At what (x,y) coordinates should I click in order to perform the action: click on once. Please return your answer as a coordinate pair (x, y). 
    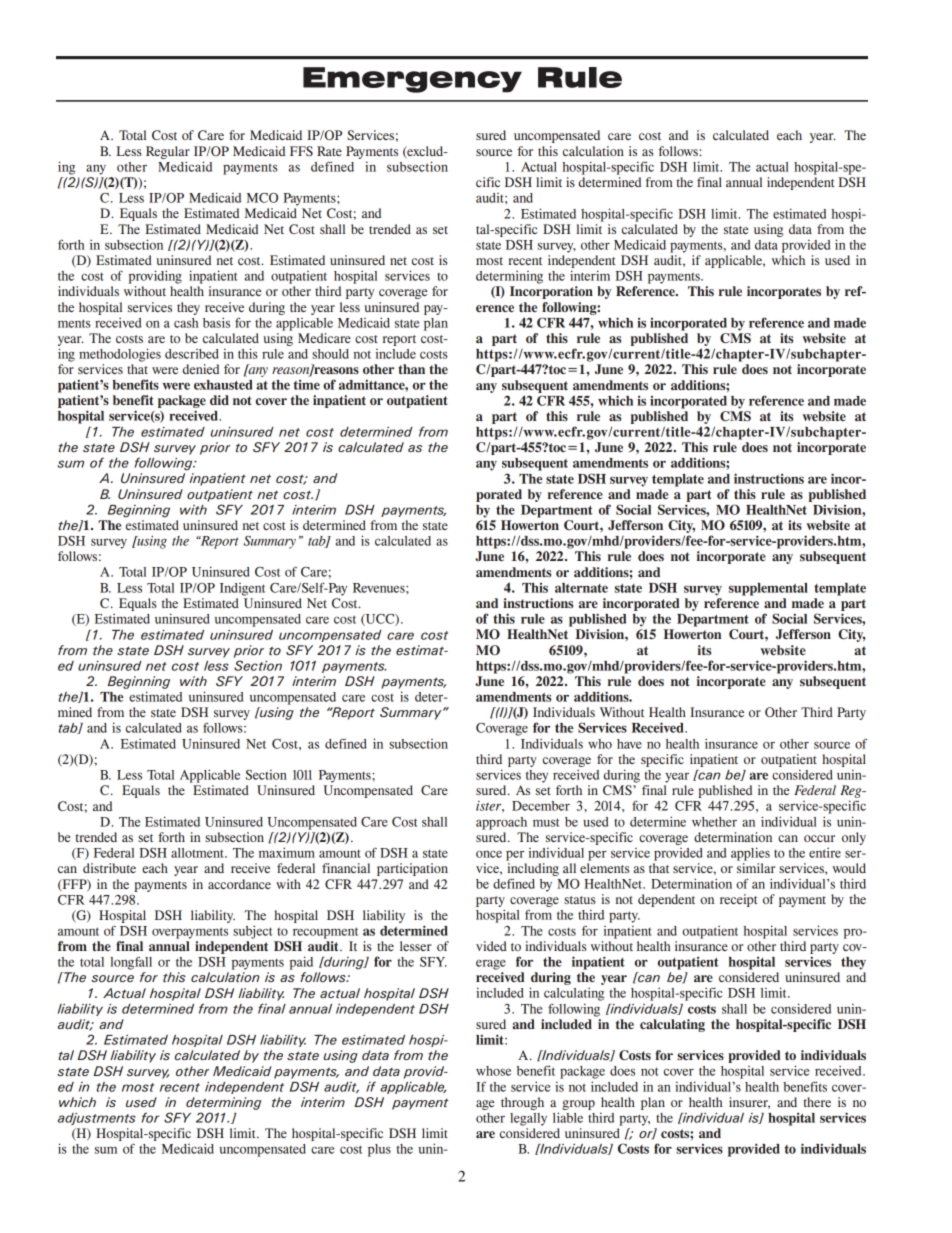
    Looking at the image, I should click on (489, 854).
